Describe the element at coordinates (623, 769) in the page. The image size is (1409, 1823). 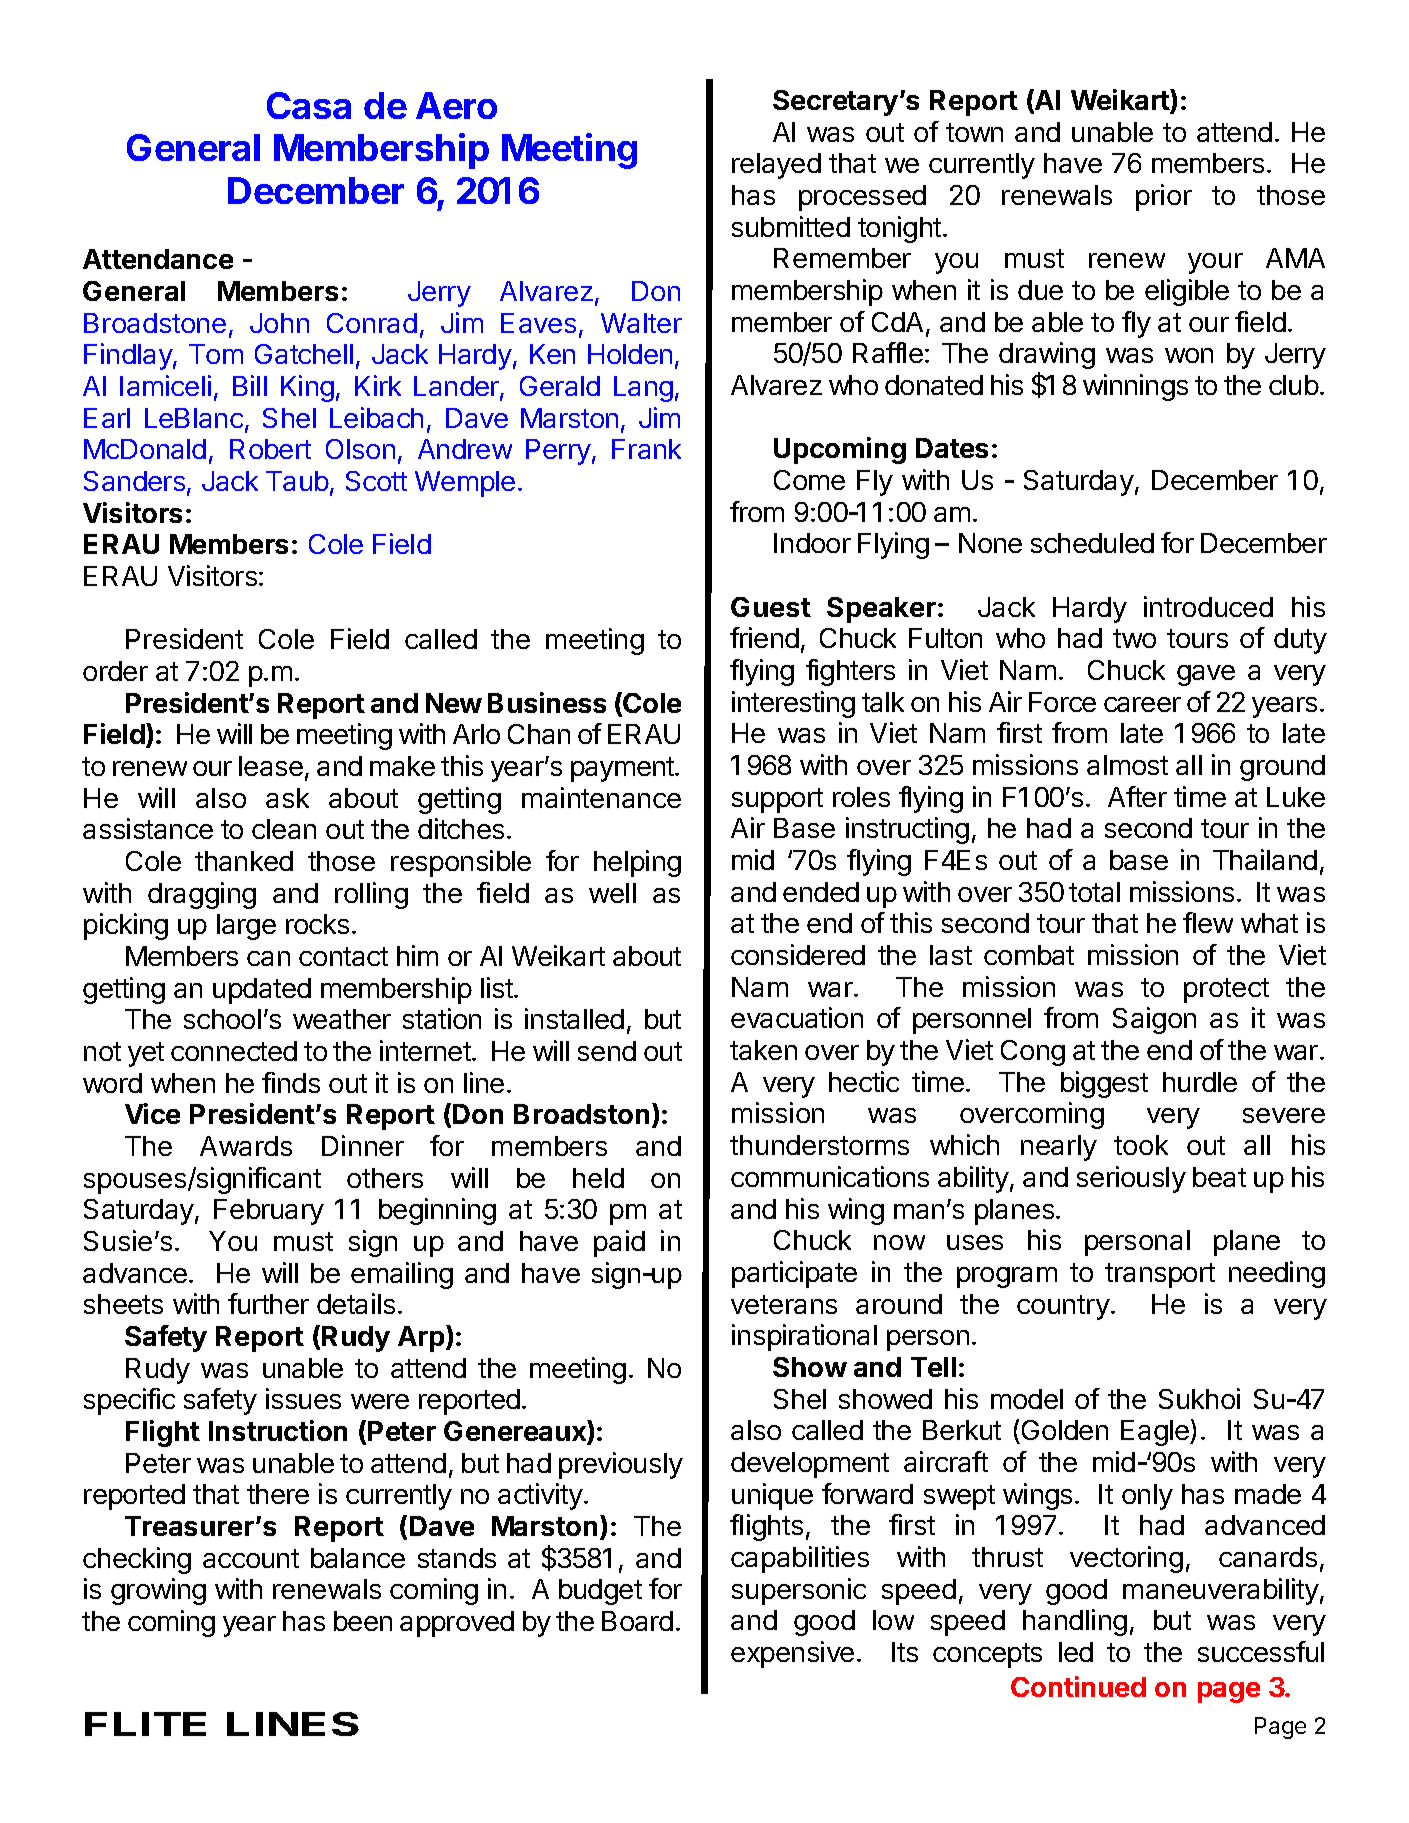
I see `payment` at that location.
